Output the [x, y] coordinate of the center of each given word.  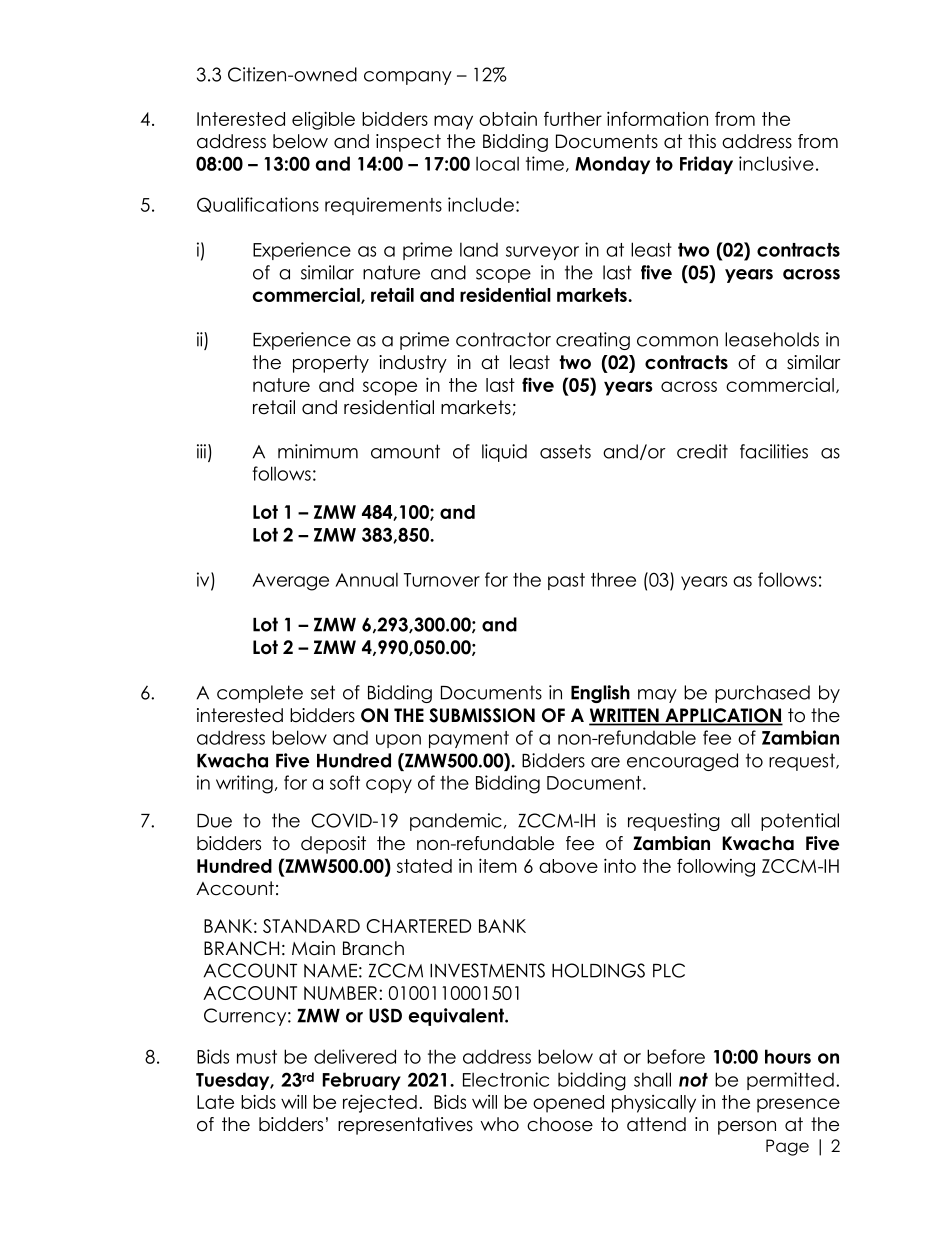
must [257, 1057]
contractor [503, 339]
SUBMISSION [482, 715]
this [702, 141]
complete [260, 694]
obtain [508, 119]
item [498, 865]
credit [702, 451]
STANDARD [311, 926]
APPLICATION [723, 716]
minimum [318, 451]
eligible [323, 120]
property [331, 364]
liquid [504, 453]
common [677, 341]
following [716, 867]
